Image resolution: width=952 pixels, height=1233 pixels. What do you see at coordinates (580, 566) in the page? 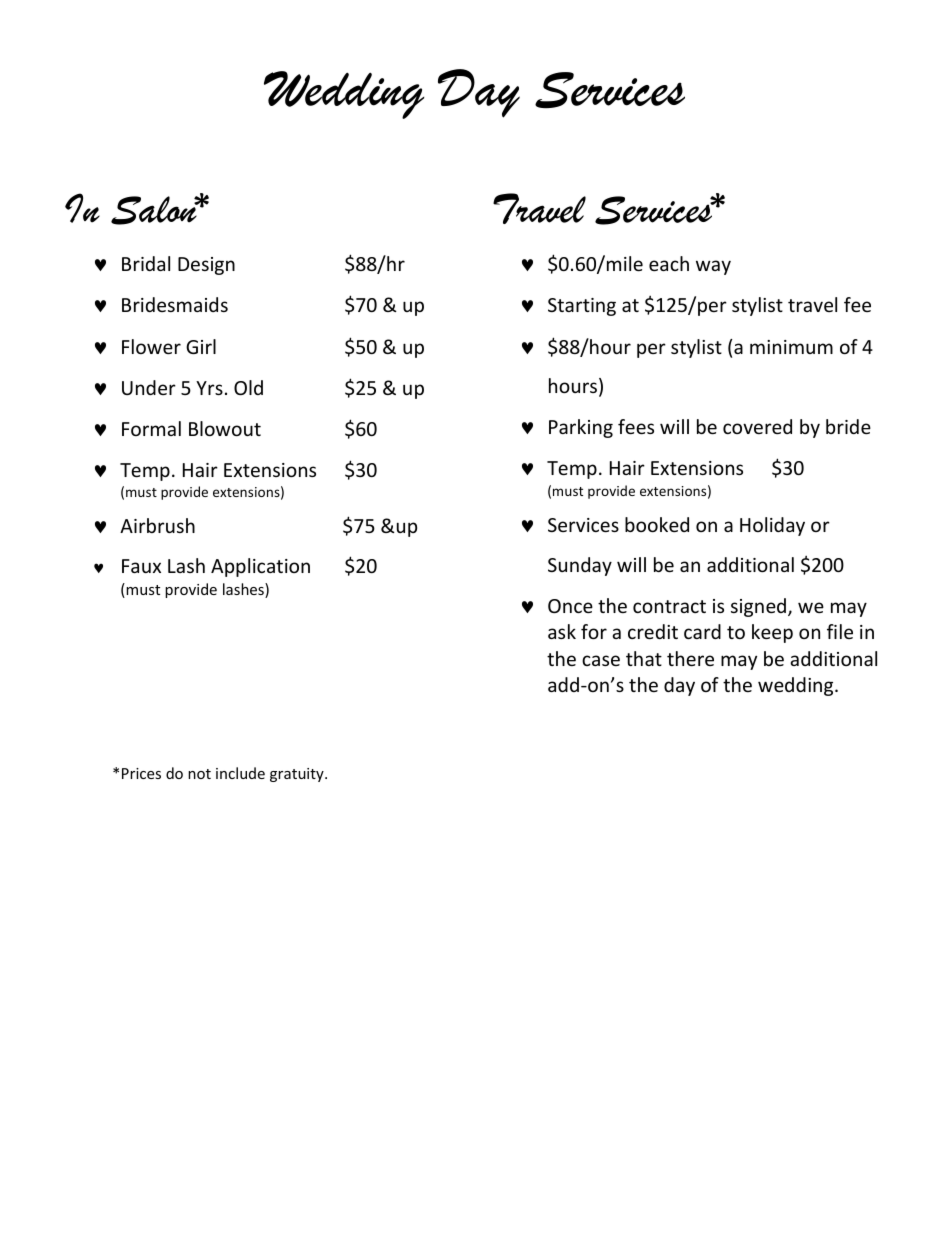
I see `Sunday` at bounding box center [580, 566].
